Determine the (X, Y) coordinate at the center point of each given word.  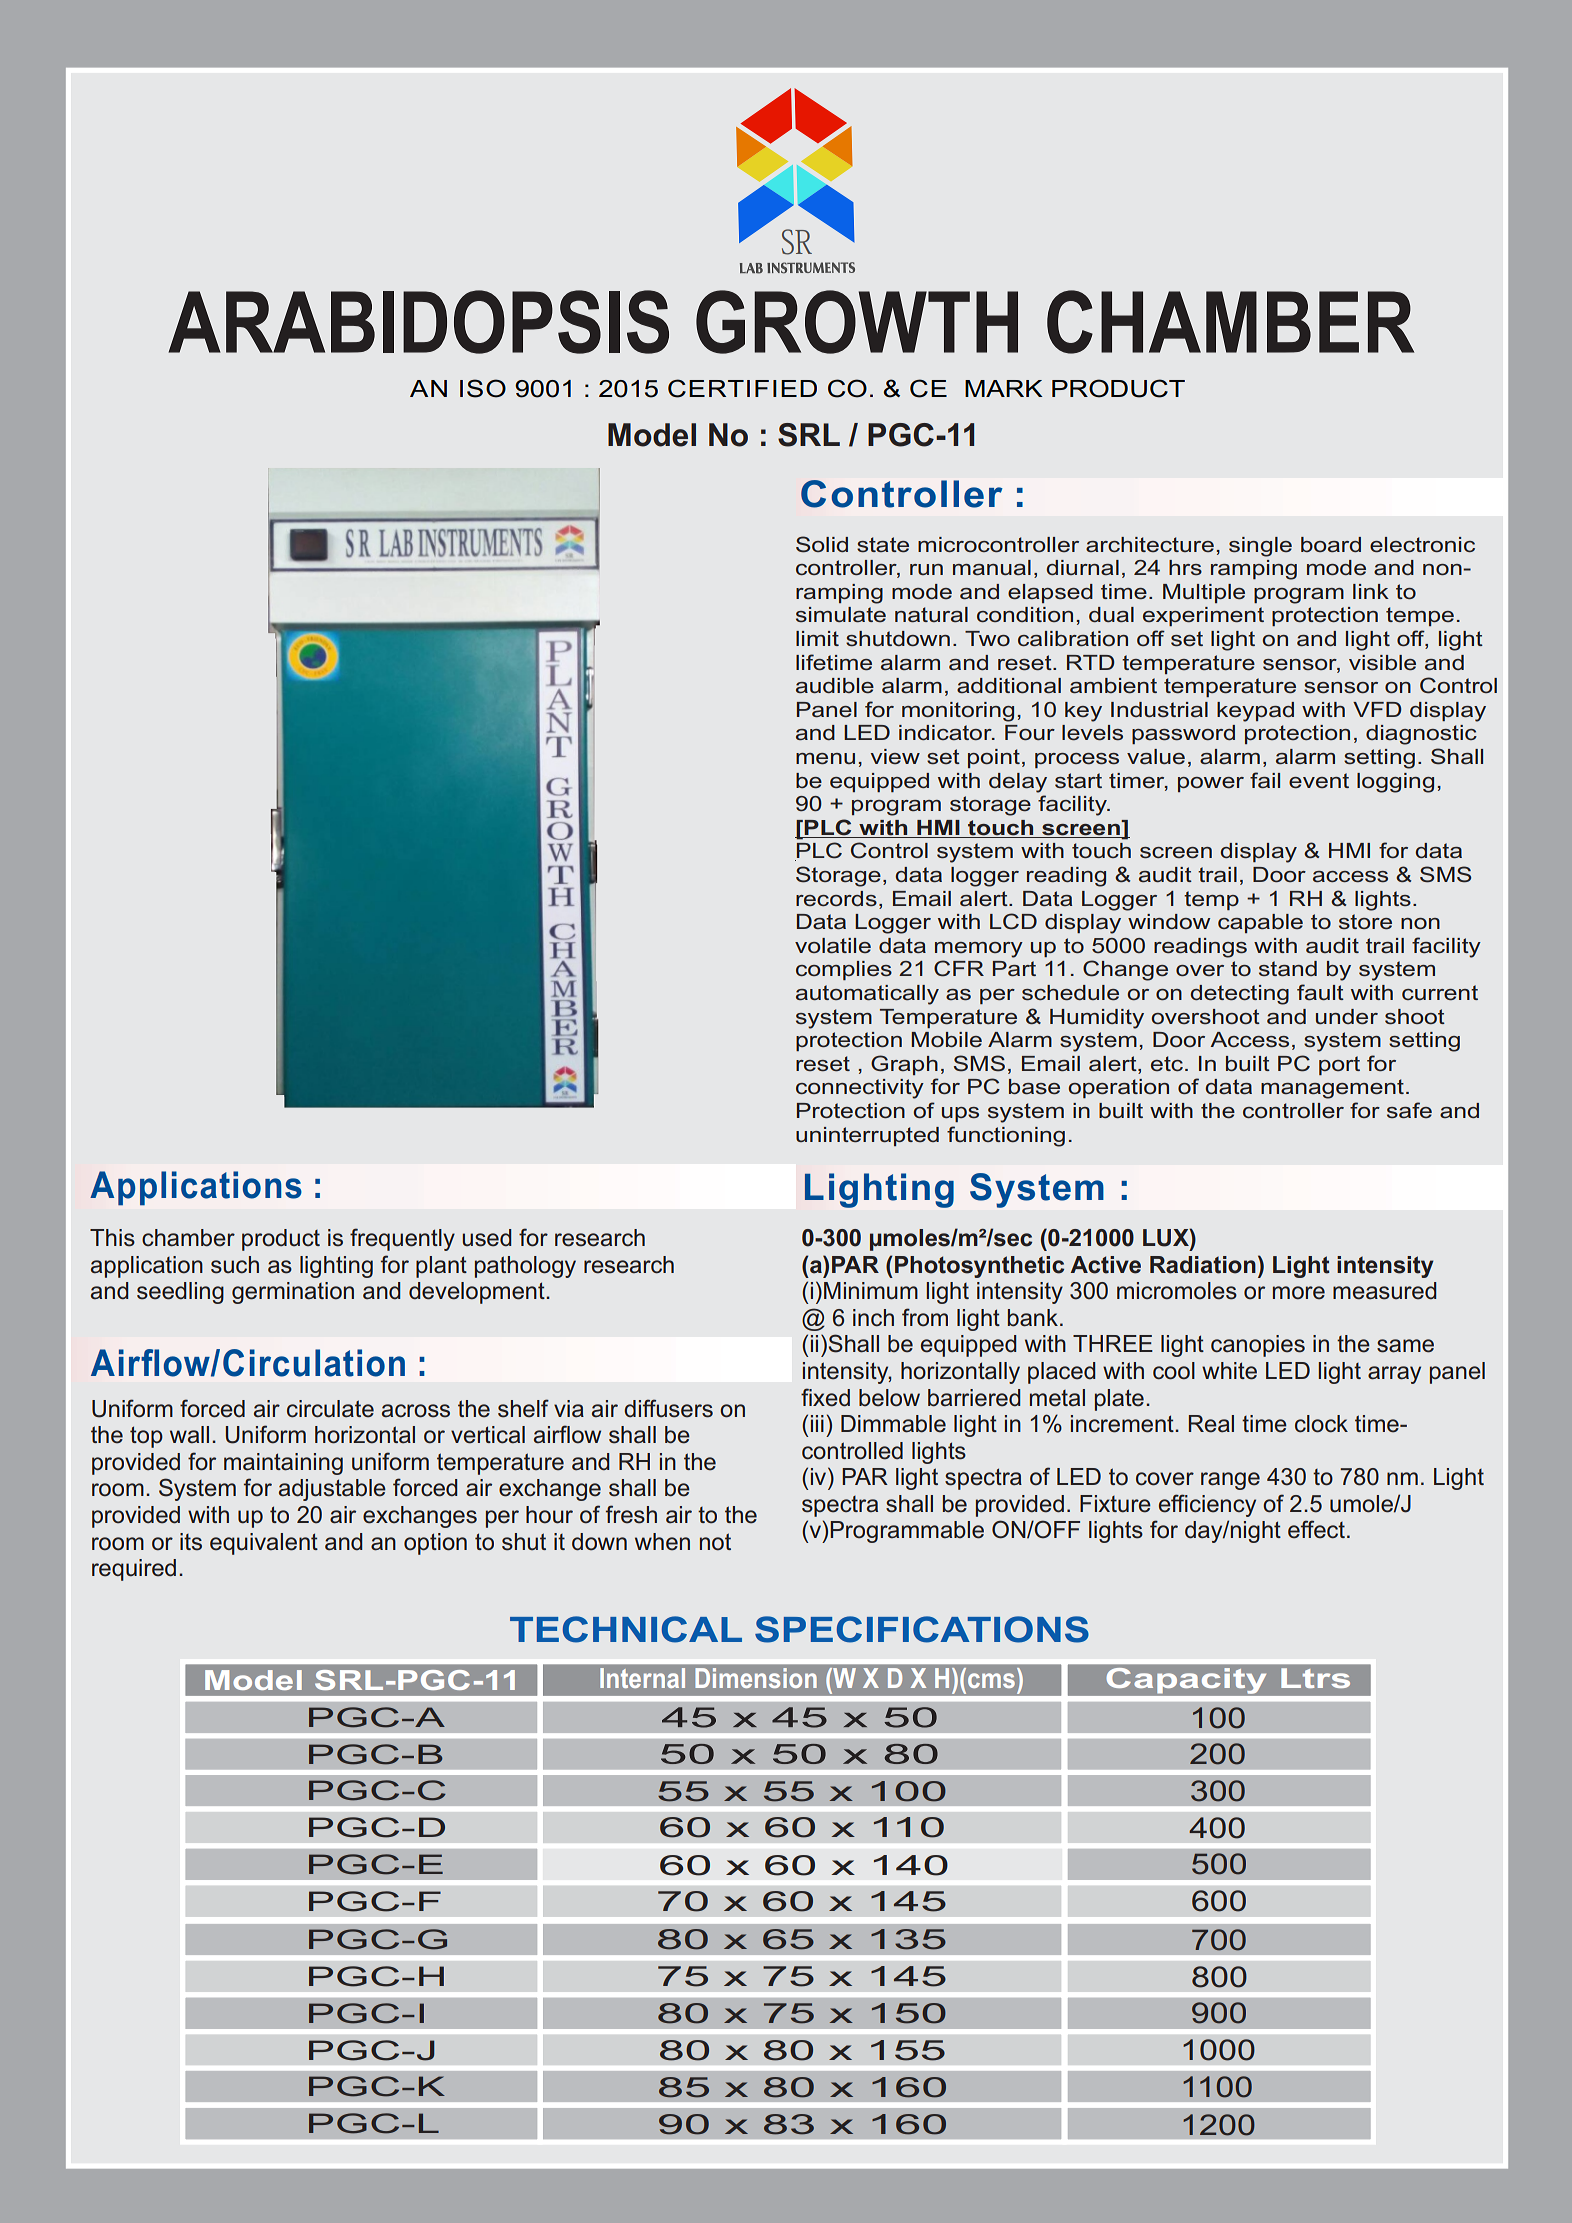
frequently (402, 1239)
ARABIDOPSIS (418, 322)
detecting (1239, 995)
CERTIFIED (742, 388)
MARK (1004, 388)
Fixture (1115, 1504)
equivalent (264, 1544)
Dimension (756, 1678)
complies (844, 970)
